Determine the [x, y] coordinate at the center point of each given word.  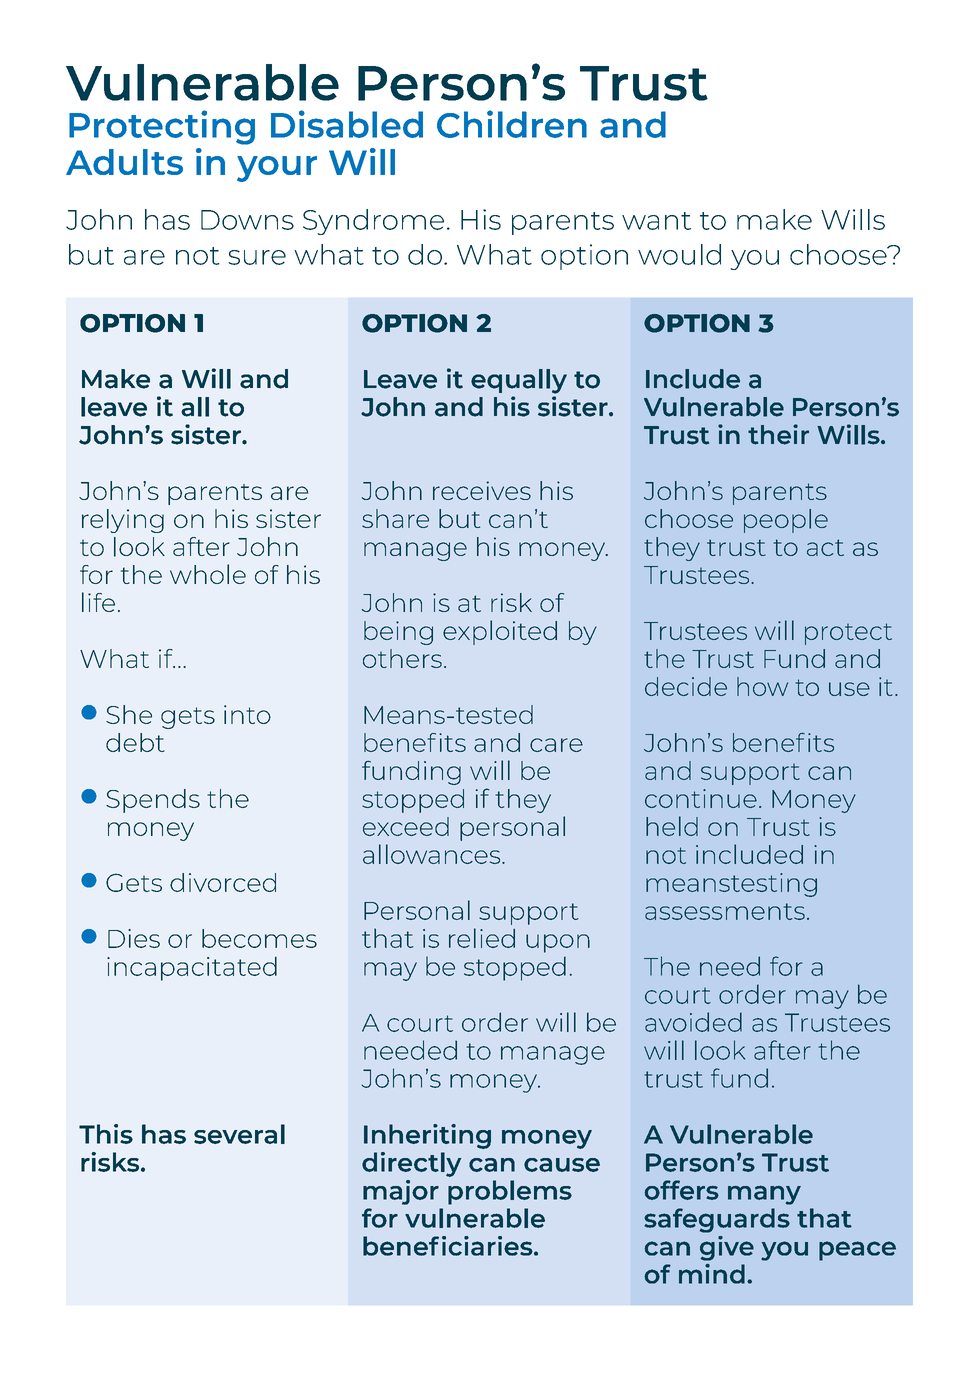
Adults [124, 162]
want [656, 221]
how [762, 686]
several [239, 1134]
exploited [500, 632]
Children [512, 124]
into [247, 714]
